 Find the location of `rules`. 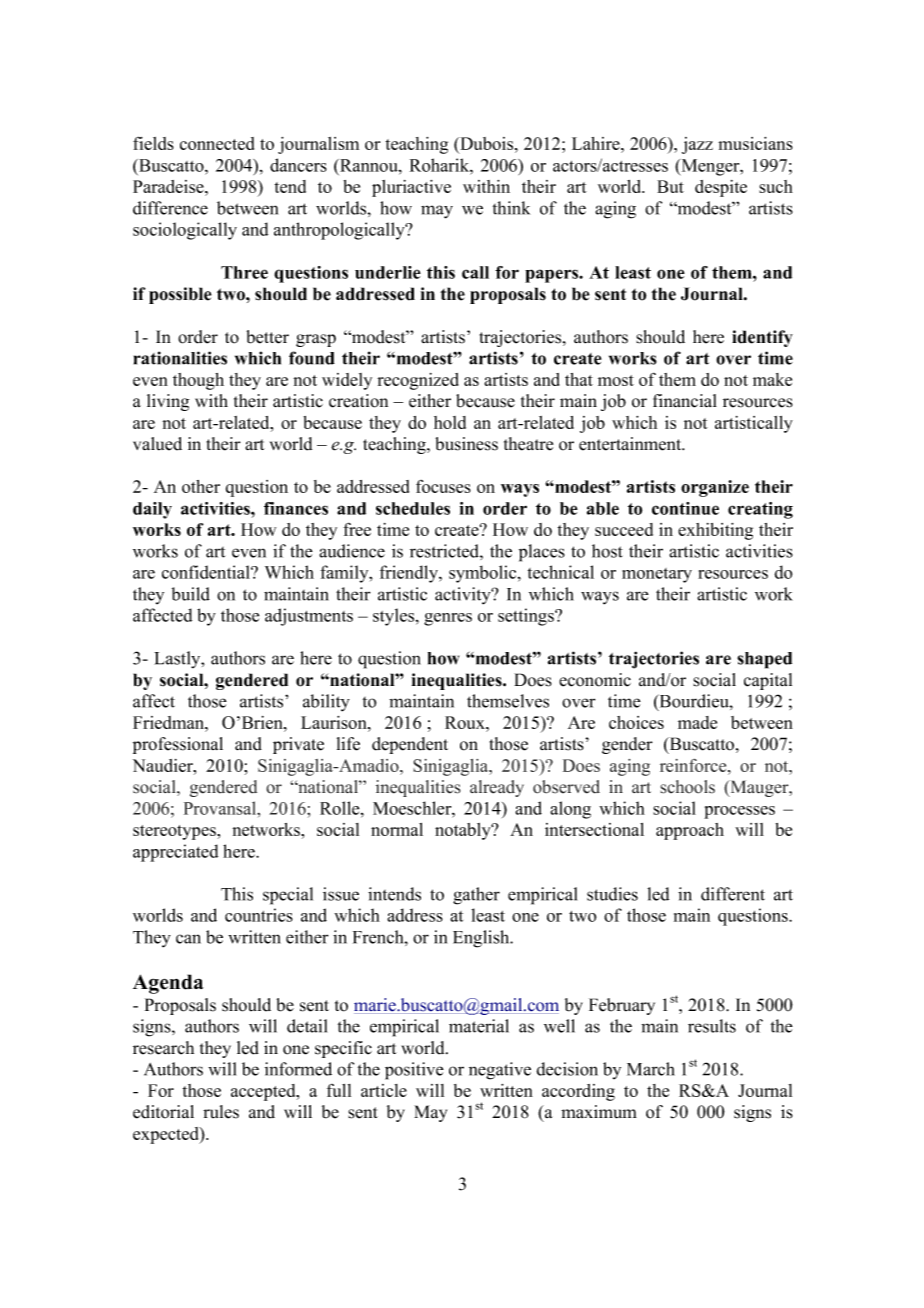

rules is located at coordinates (221, 1112).
